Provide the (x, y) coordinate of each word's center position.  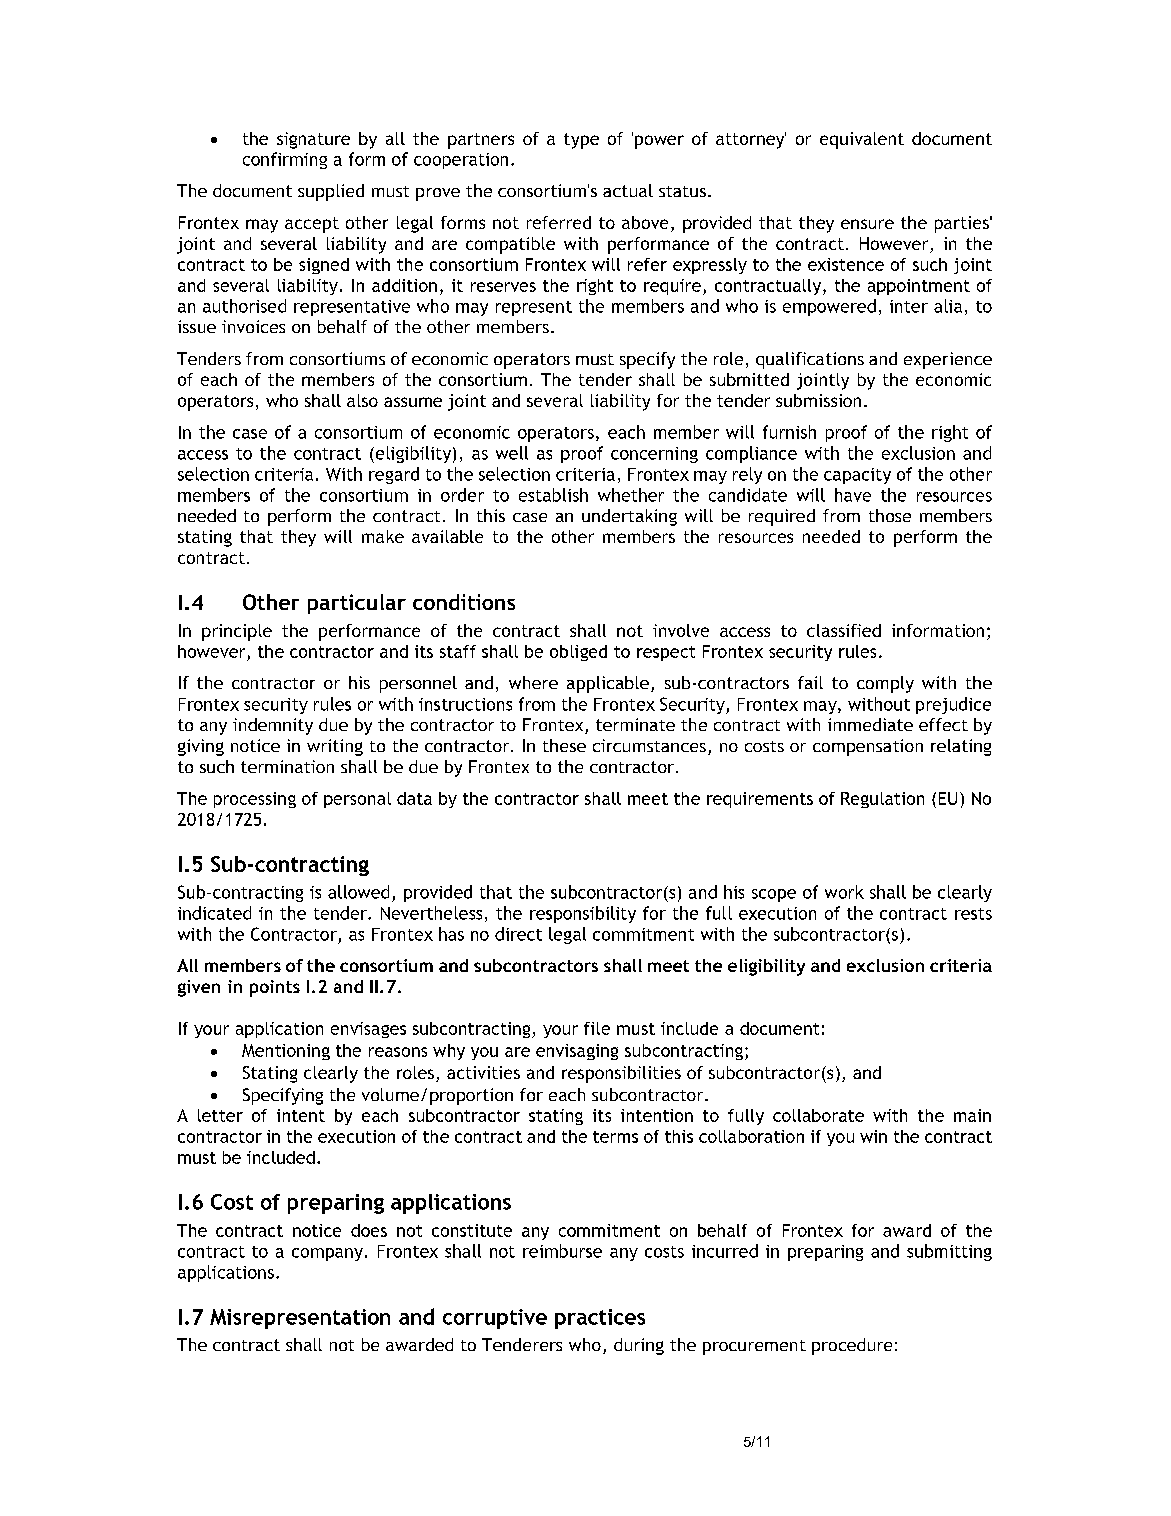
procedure (852, 1346)
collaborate (818, 1115)
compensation (868, 747)
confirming (285, 160)
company (327, 1254)
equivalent (862, 140)
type (581, 141)
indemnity (273, 726)
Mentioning (286, 1052)
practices (600, 1319)
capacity (857, 476)
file (597, 1028)
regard (394, 475)
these (564, 745)
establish (553, 495)
